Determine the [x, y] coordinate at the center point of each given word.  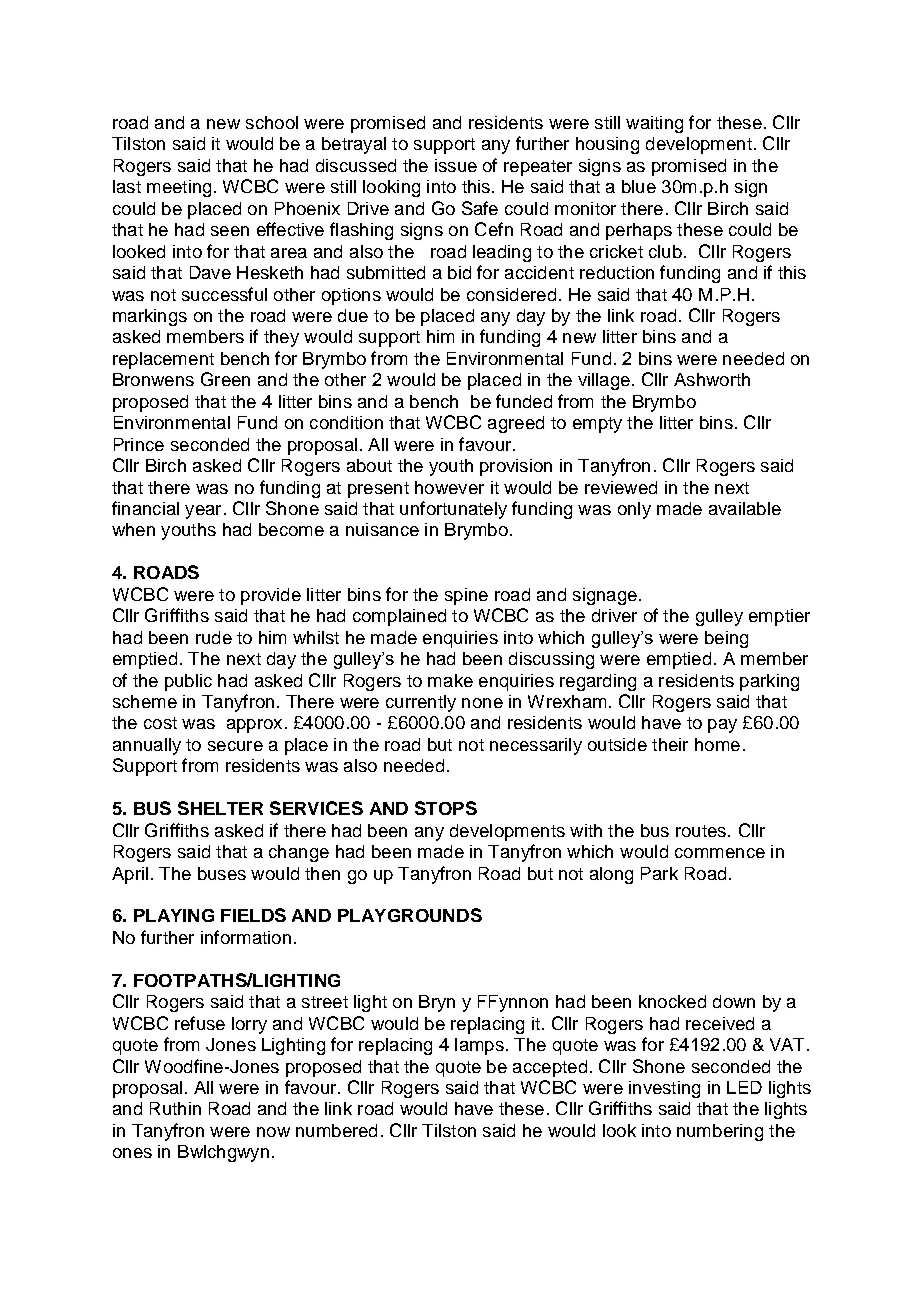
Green [225, 379]
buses [222, 873]
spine [466, 596]
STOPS [446, 808]
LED [744, 1087]
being [726, 639]
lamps [479, 1046]
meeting [179, 188]
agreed [516, 424]
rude [214, 637]
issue [456, 165]
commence [720, 853]
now [273, 1132]
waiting [654, 124]
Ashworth [712, 379]
